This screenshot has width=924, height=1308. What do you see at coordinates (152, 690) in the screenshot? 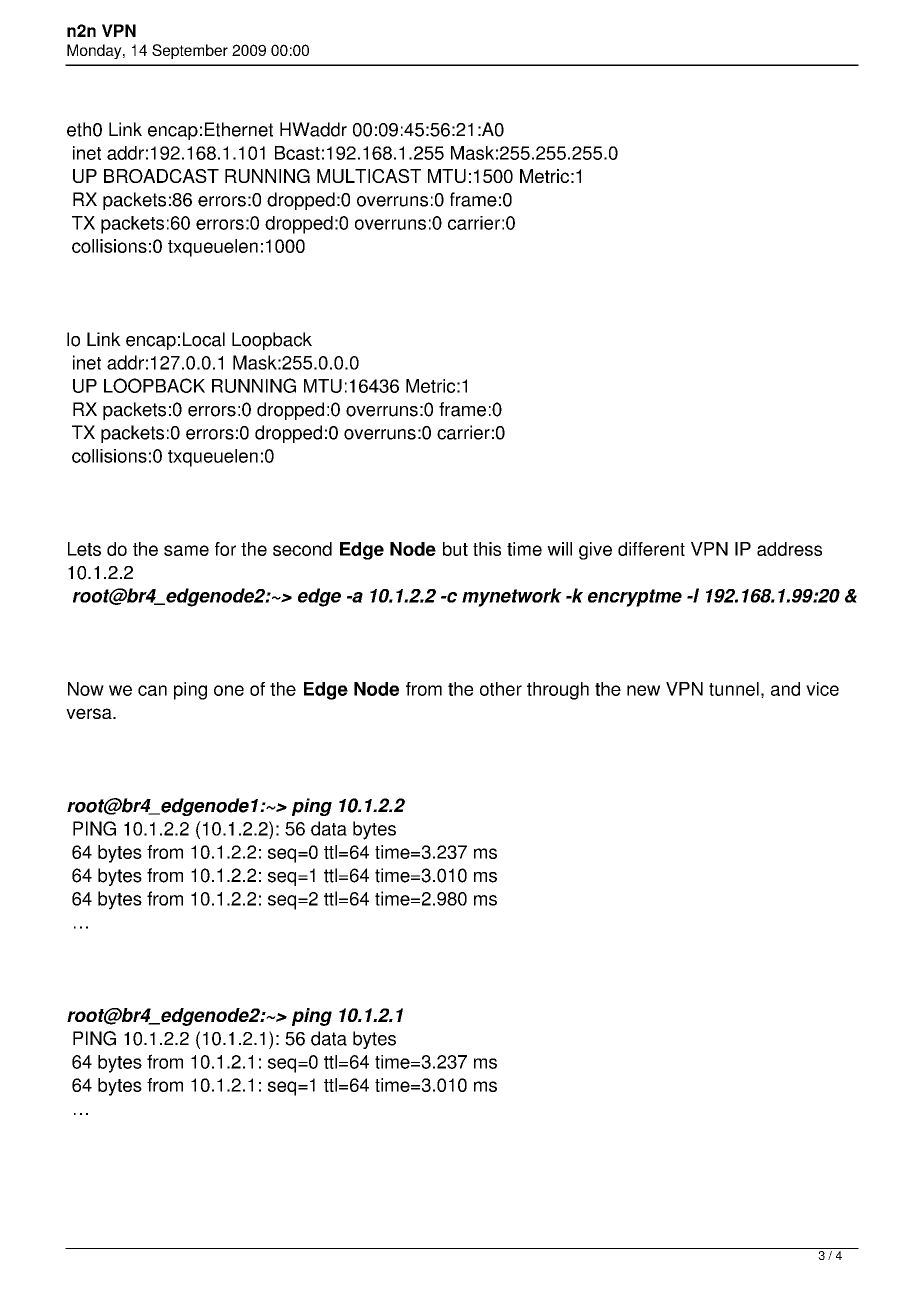
I see `can` at bounding box center [152, 690].
